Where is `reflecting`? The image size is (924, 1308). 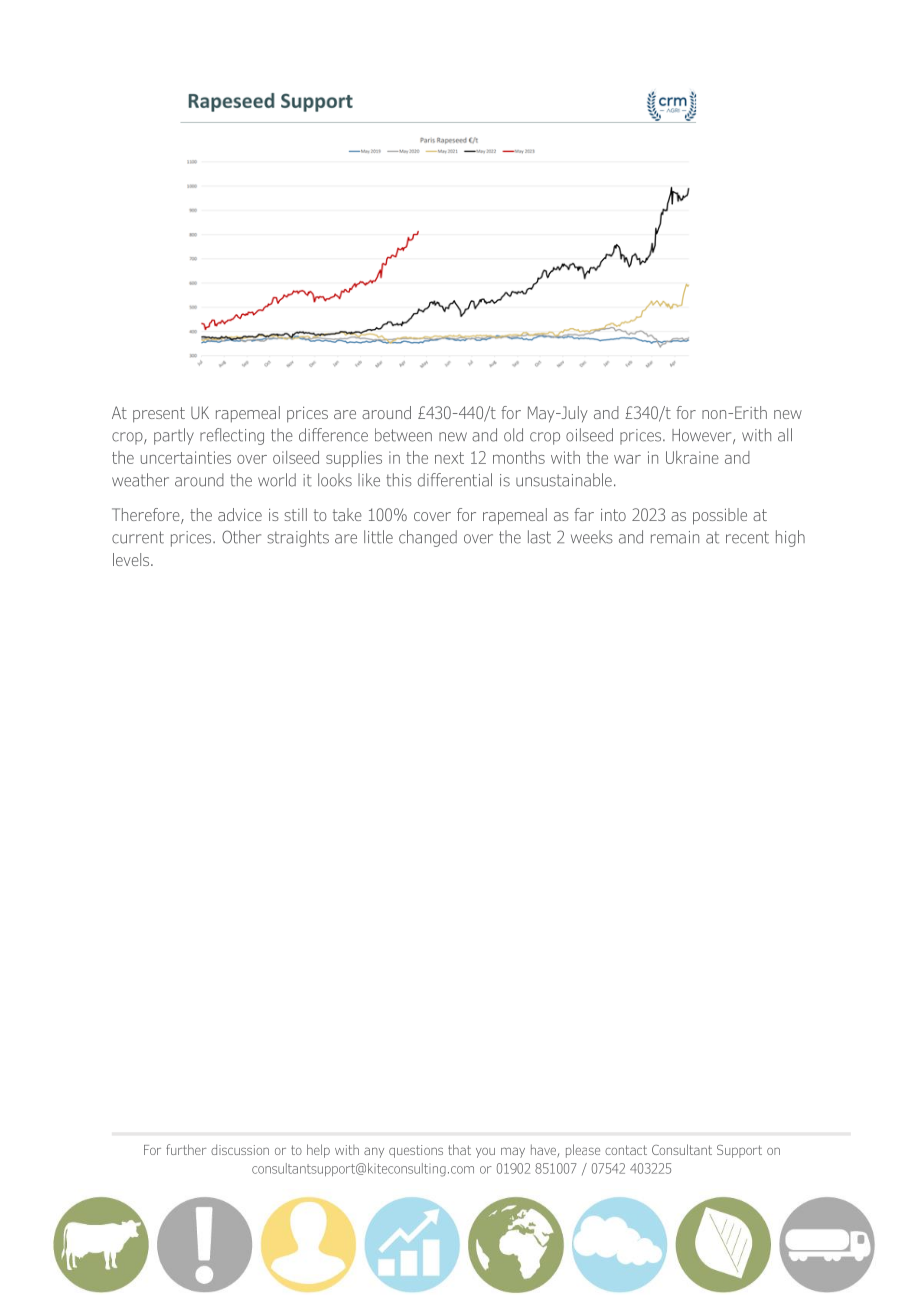
reflecting is located at coordinates (232, 436).
